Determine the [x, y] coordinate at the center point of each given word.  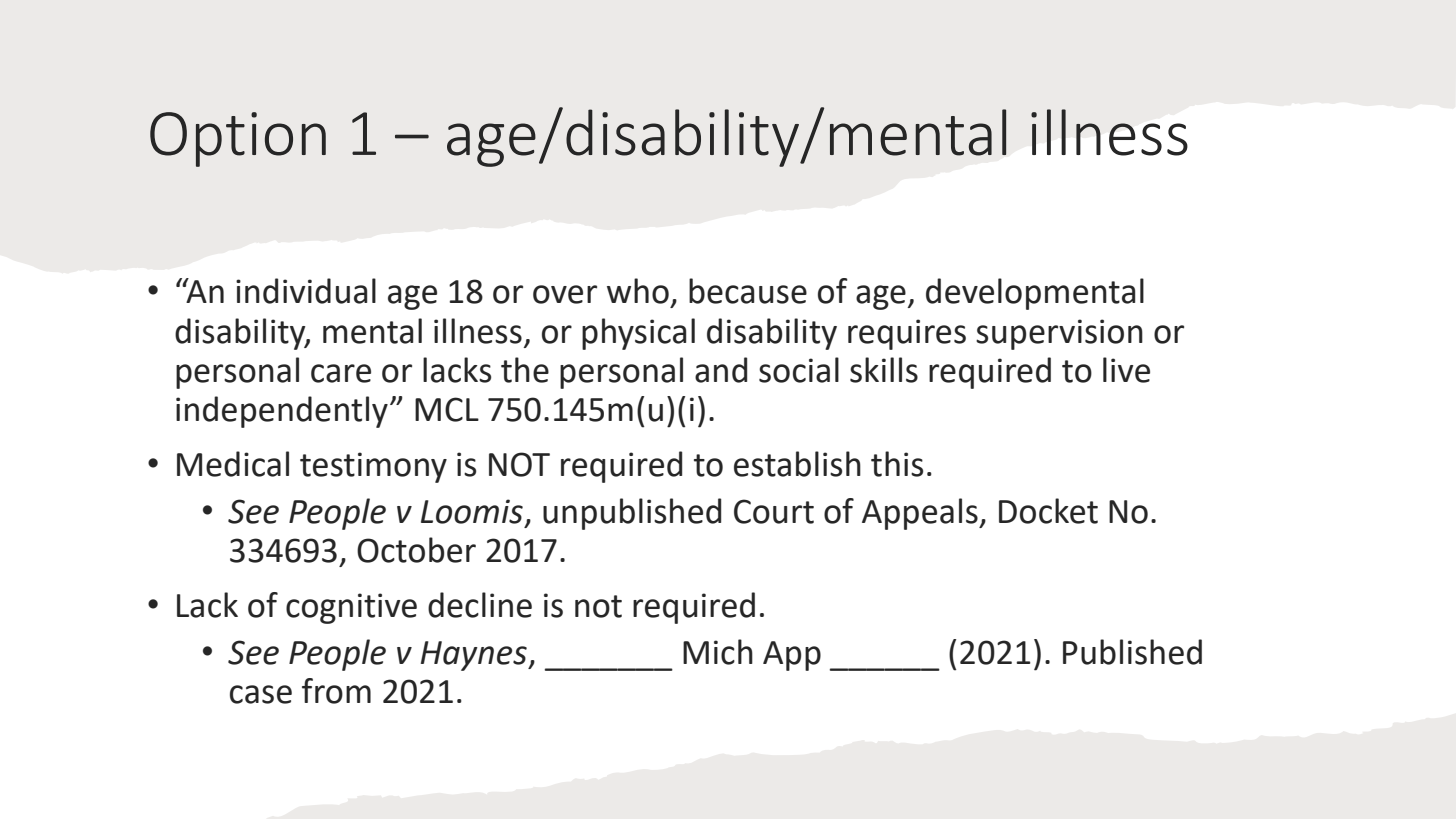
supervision [1059, 334]
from [336, 691]
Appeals [921, 514]
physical [638, 334]
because [748, 291]
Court [774, 511]
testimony [373, 467]
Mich [718, 652]
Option [238, 139]
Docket [1048, 511]
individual [306, 291]
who [638, 291]
